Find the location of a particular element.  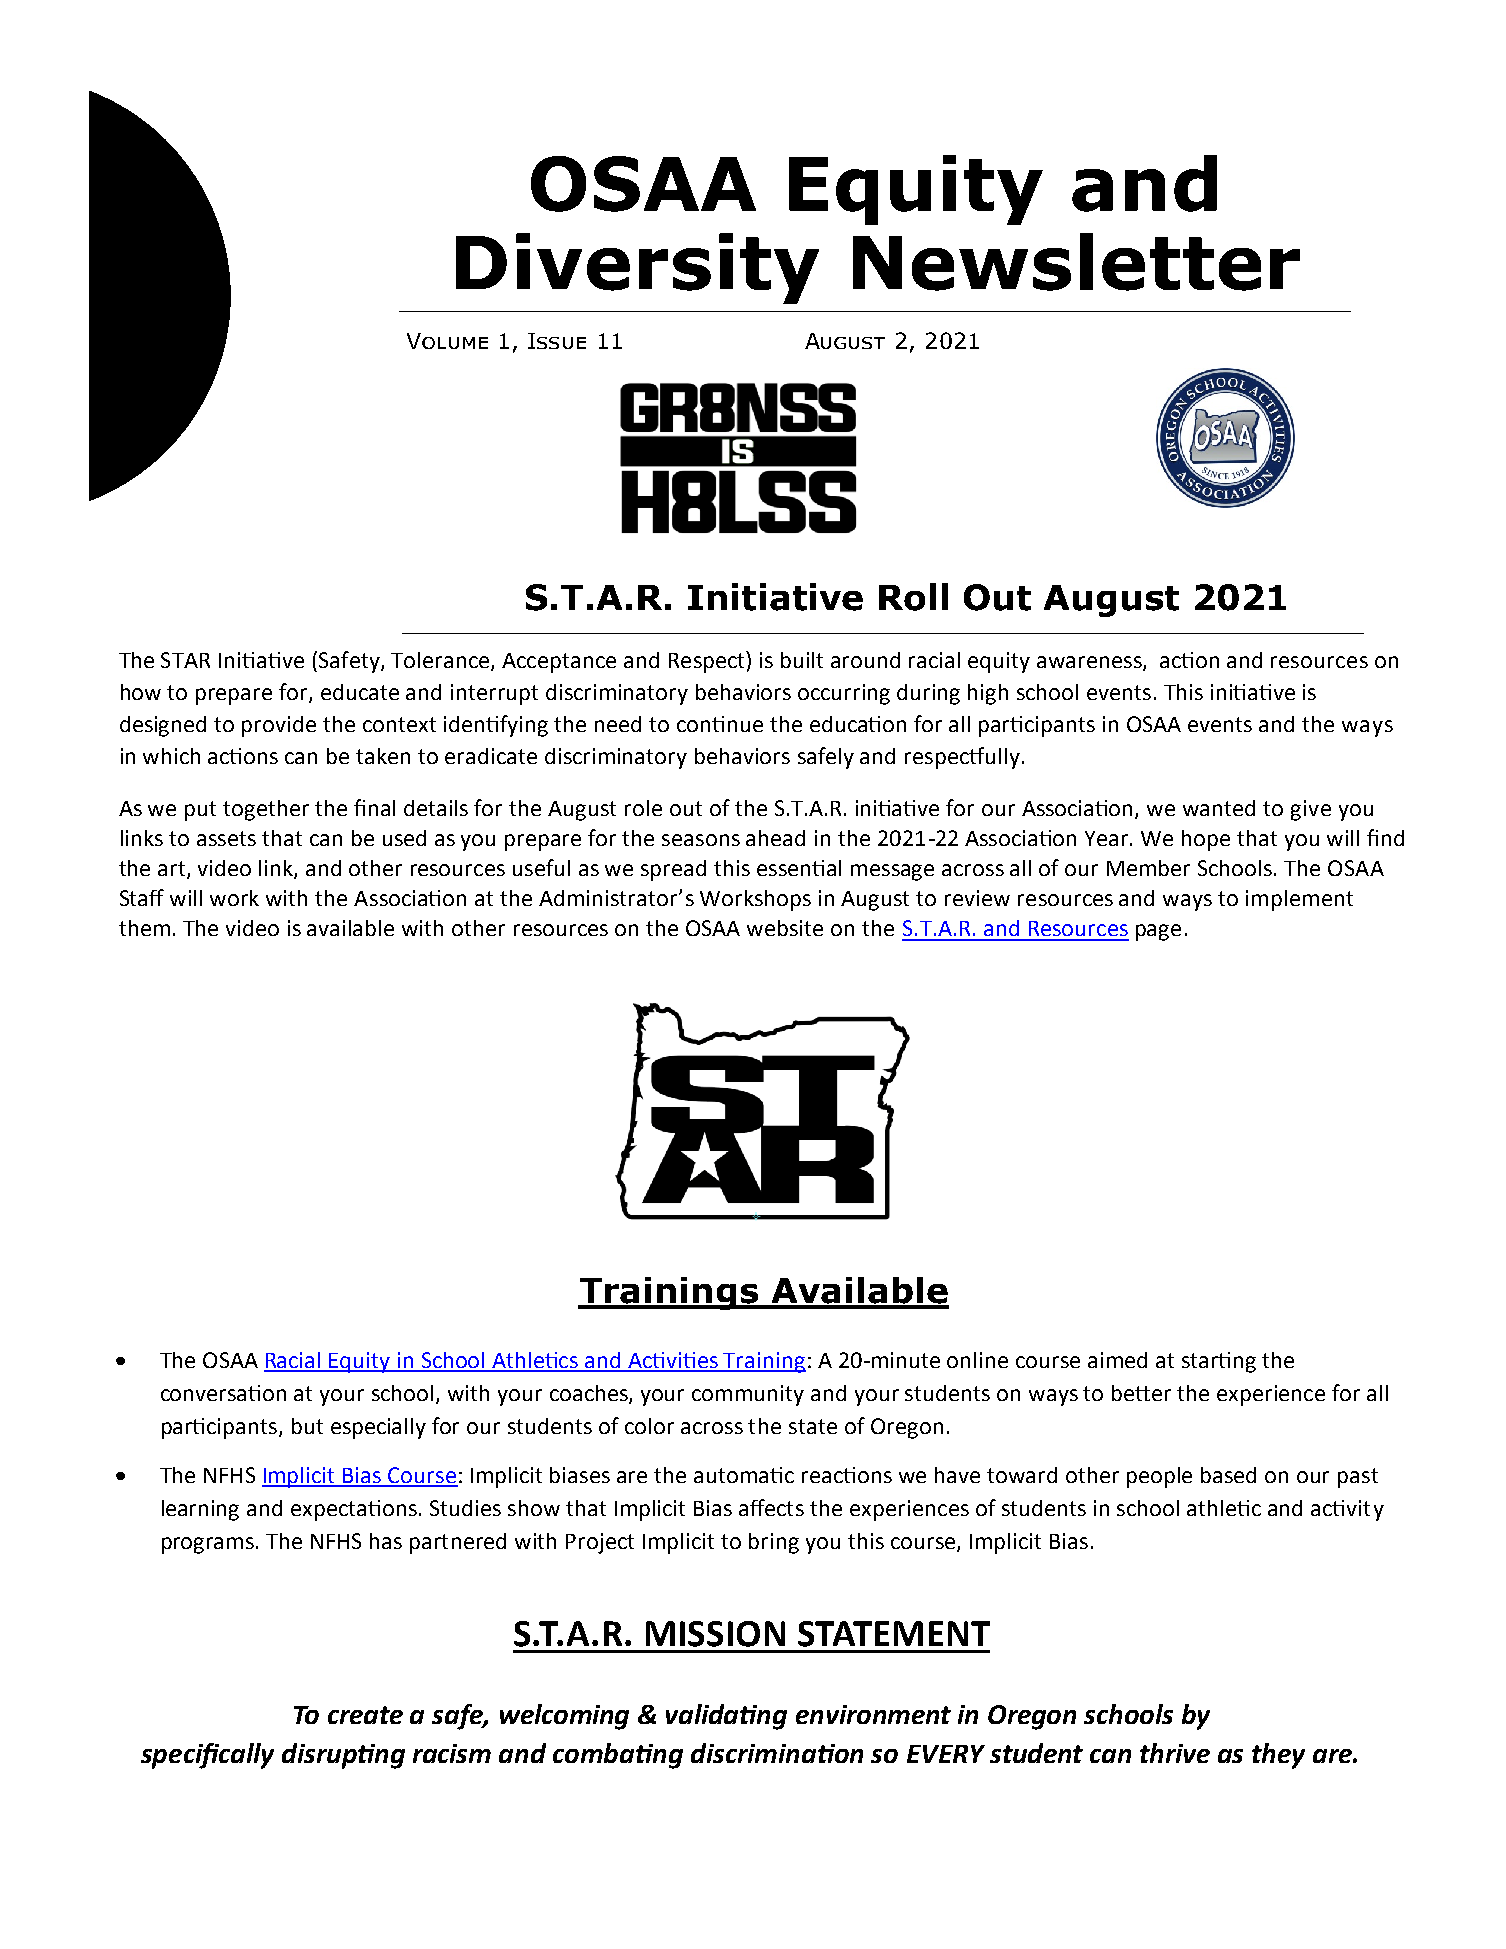

create is located at coordinates (365, 1715).
